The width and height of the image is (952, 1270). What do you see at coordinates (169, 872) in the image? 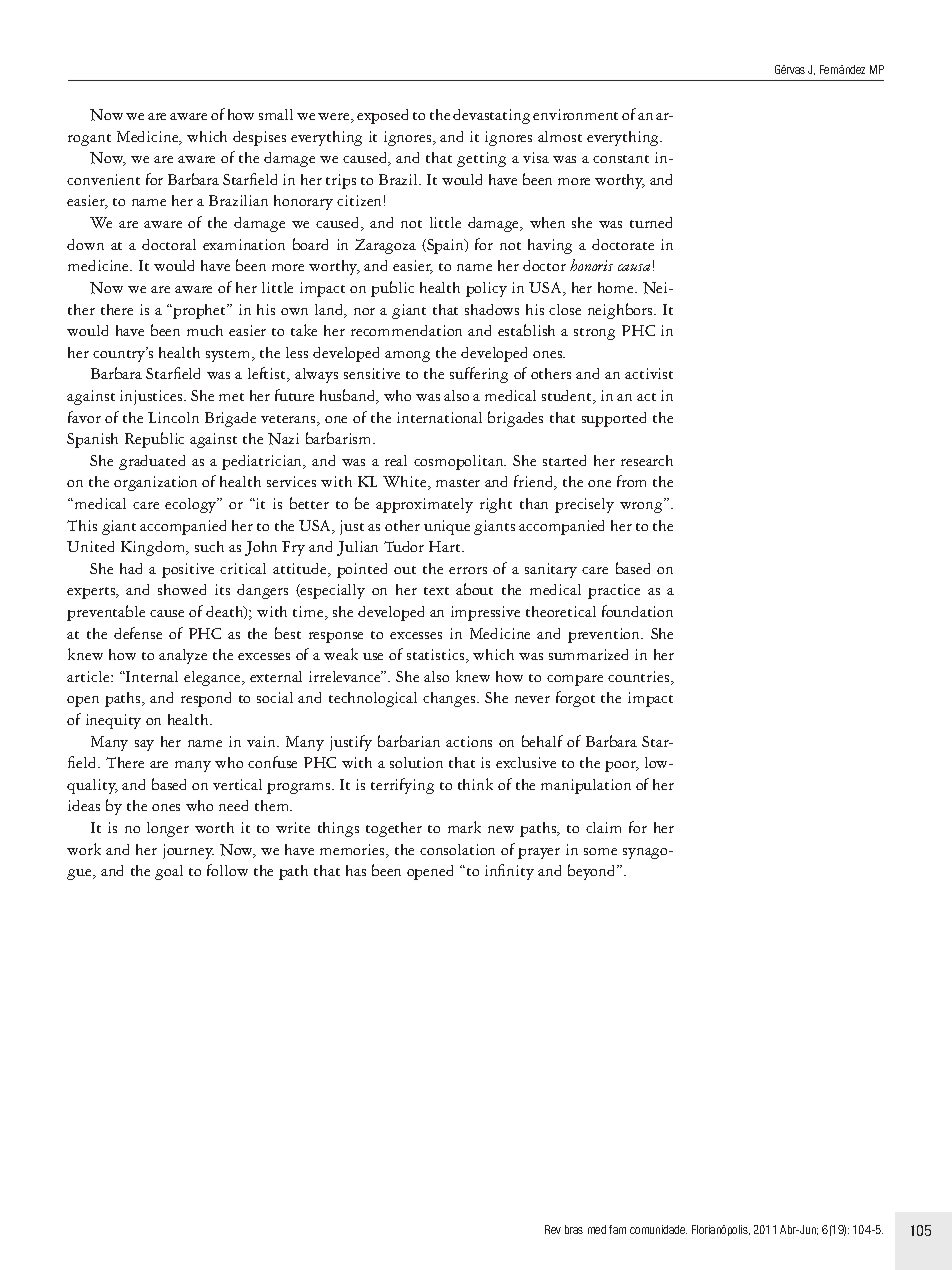
I see `goal` at bounding box center [169, 872].
